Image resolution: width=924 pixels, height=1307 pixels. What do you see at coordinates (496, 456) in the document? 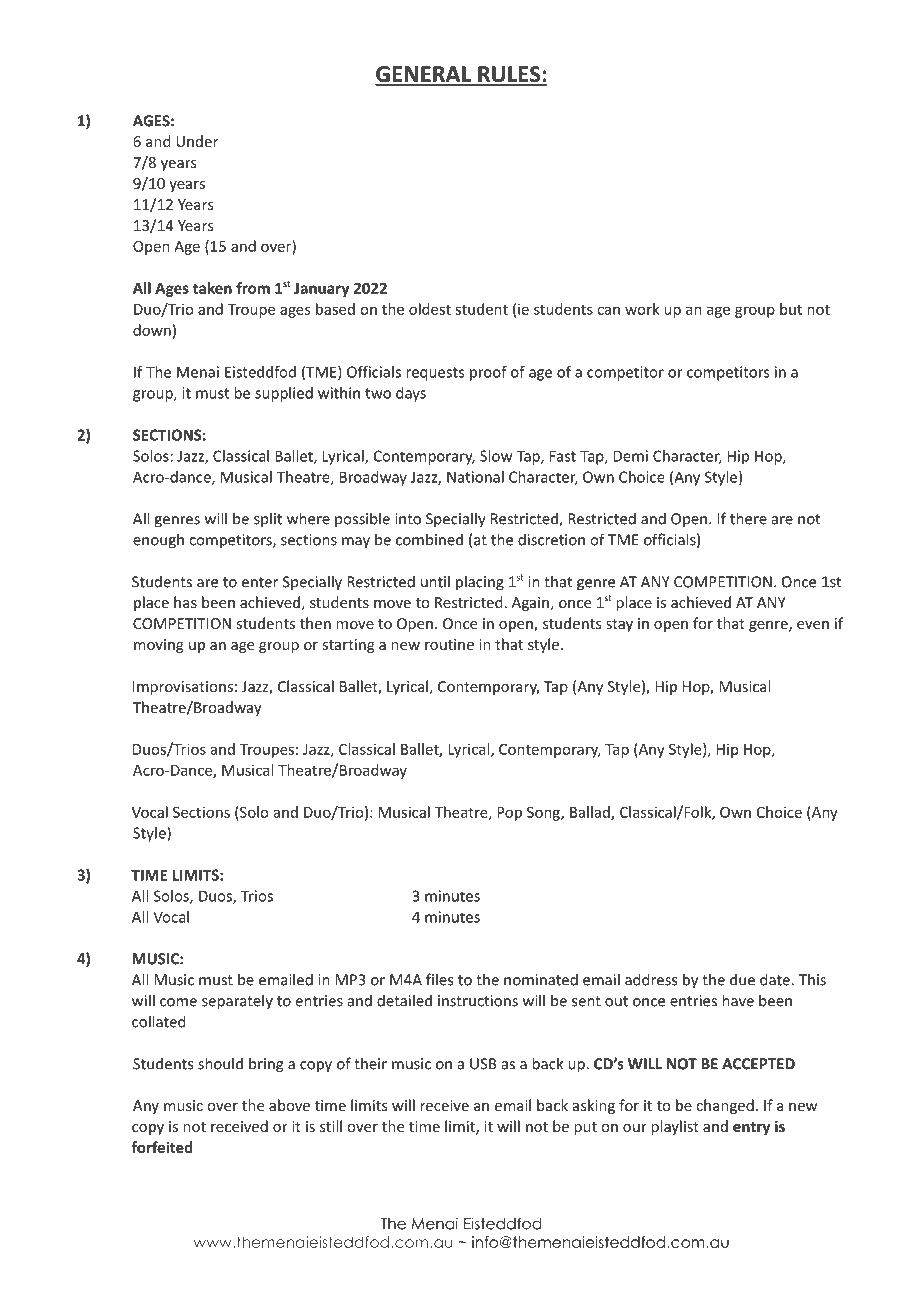
I see `Slow` at bounding box center [496, 456].
